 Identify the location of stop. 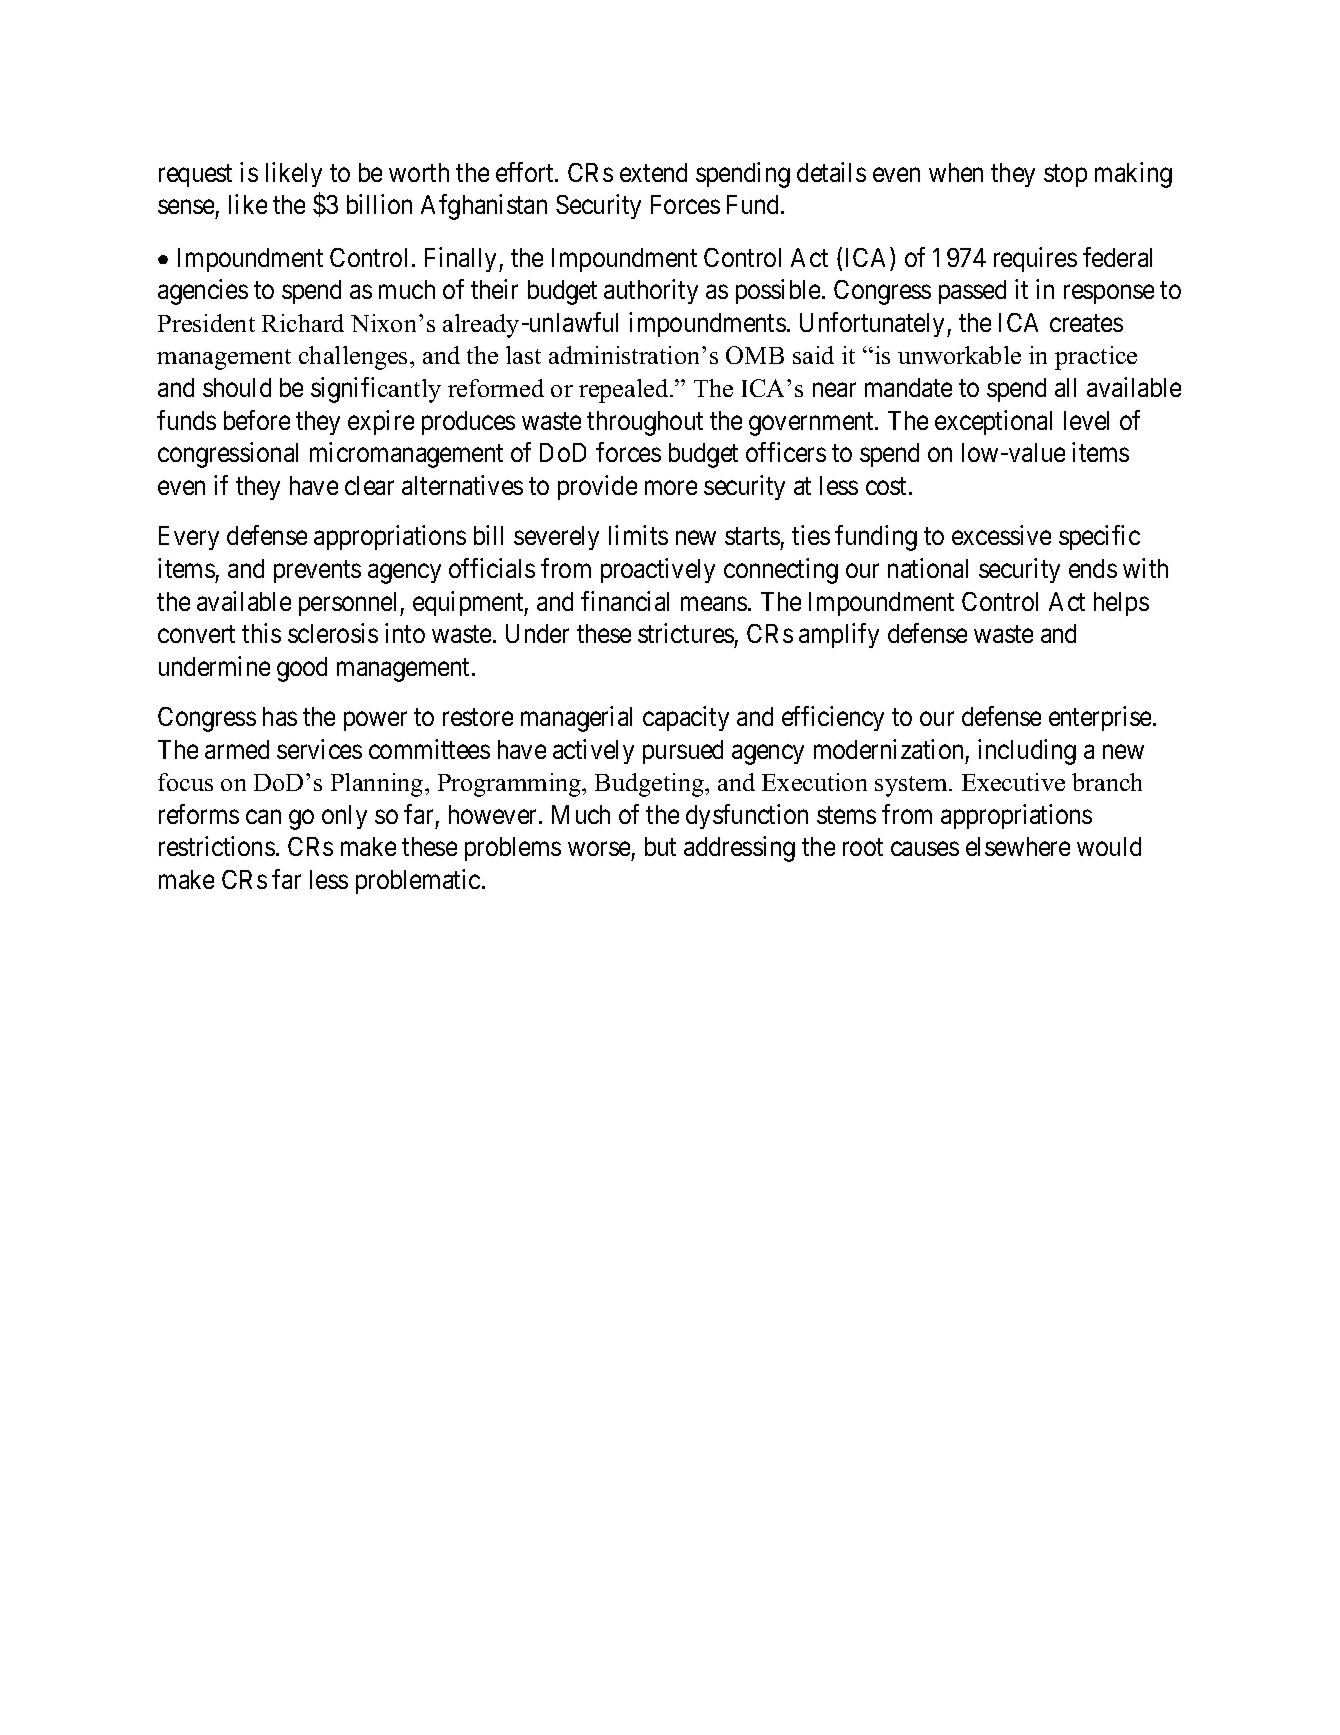
(1065, 176).
